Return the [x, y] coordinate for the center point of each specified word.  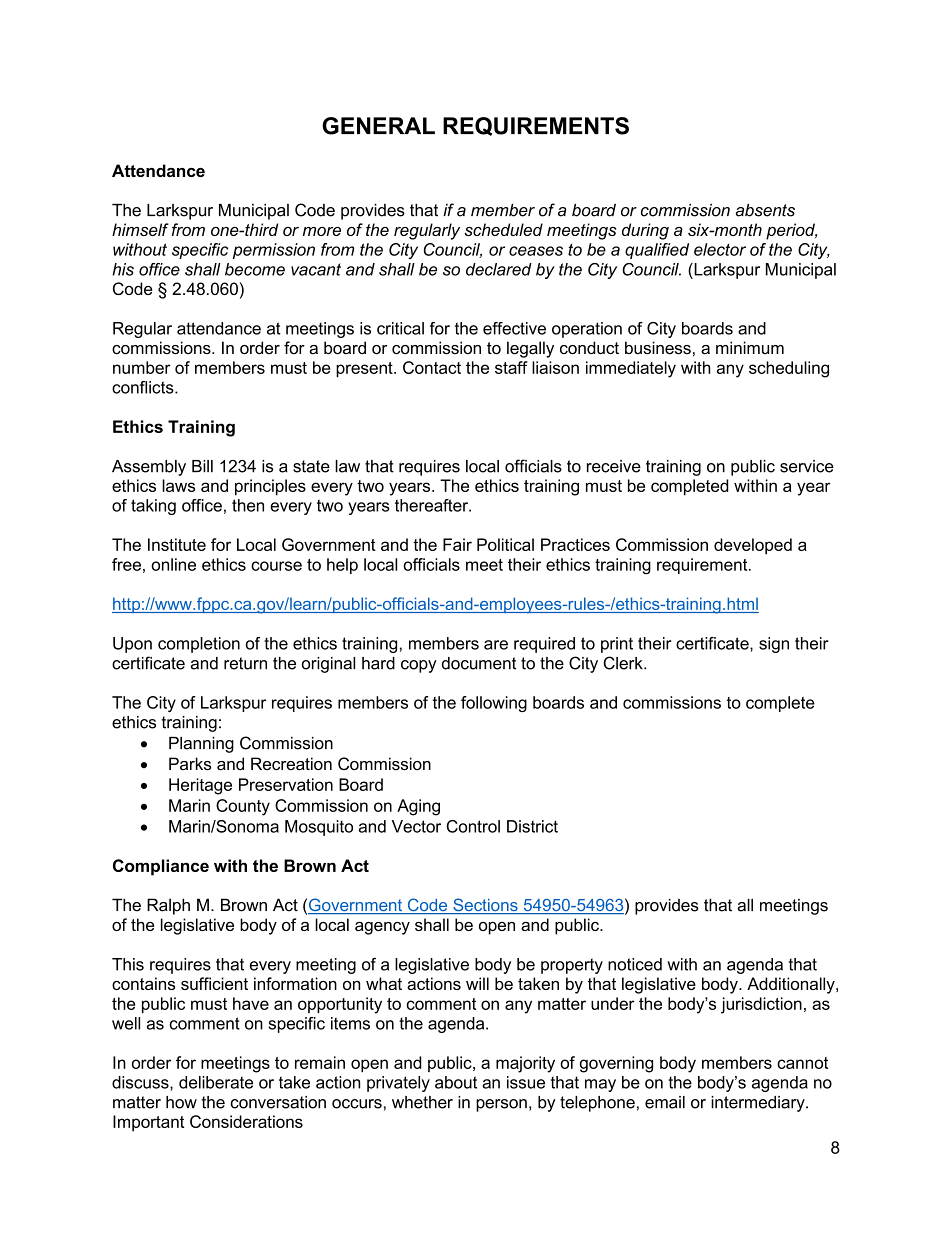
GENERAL [378, 126]
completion [199, 645]
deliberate [216, 1082]
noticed [635, 964]
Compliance [161, 867]
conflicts [144, 387]
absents [765, 210]
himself [140, 229]
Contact [432, 367]
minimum [750, 347]
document [479, 663]
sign [774, 645]
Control [473, 826]
